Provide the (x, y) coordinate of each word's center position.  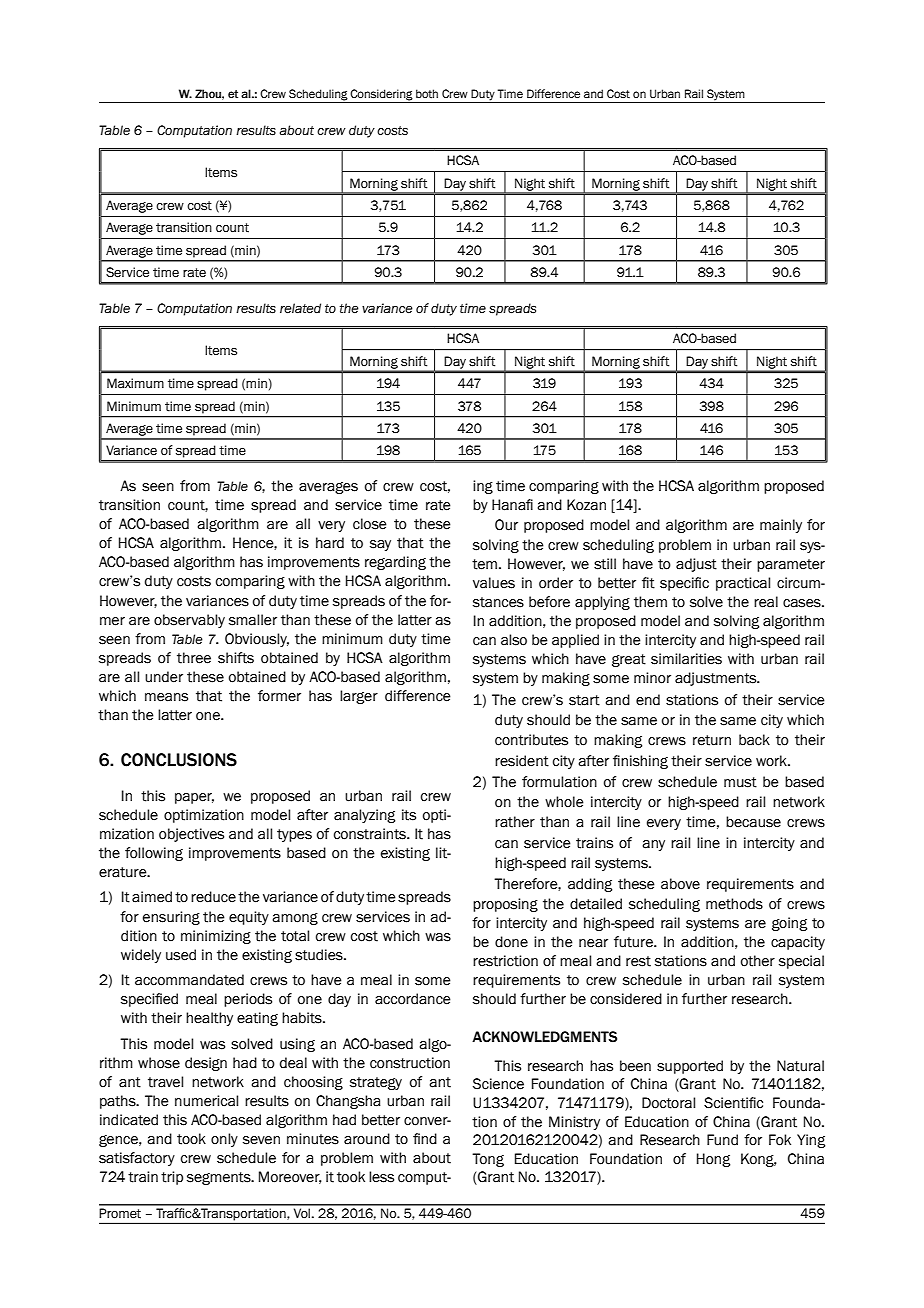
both (427, 93)
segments (220, 1178)
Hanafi (512, 505)
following (154, 854)
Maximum (135, 383)
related (300, 308)
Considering (382, 96)
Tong (488, 1160)
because (753, 822)
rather (515, 822)
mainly (781, 526)
